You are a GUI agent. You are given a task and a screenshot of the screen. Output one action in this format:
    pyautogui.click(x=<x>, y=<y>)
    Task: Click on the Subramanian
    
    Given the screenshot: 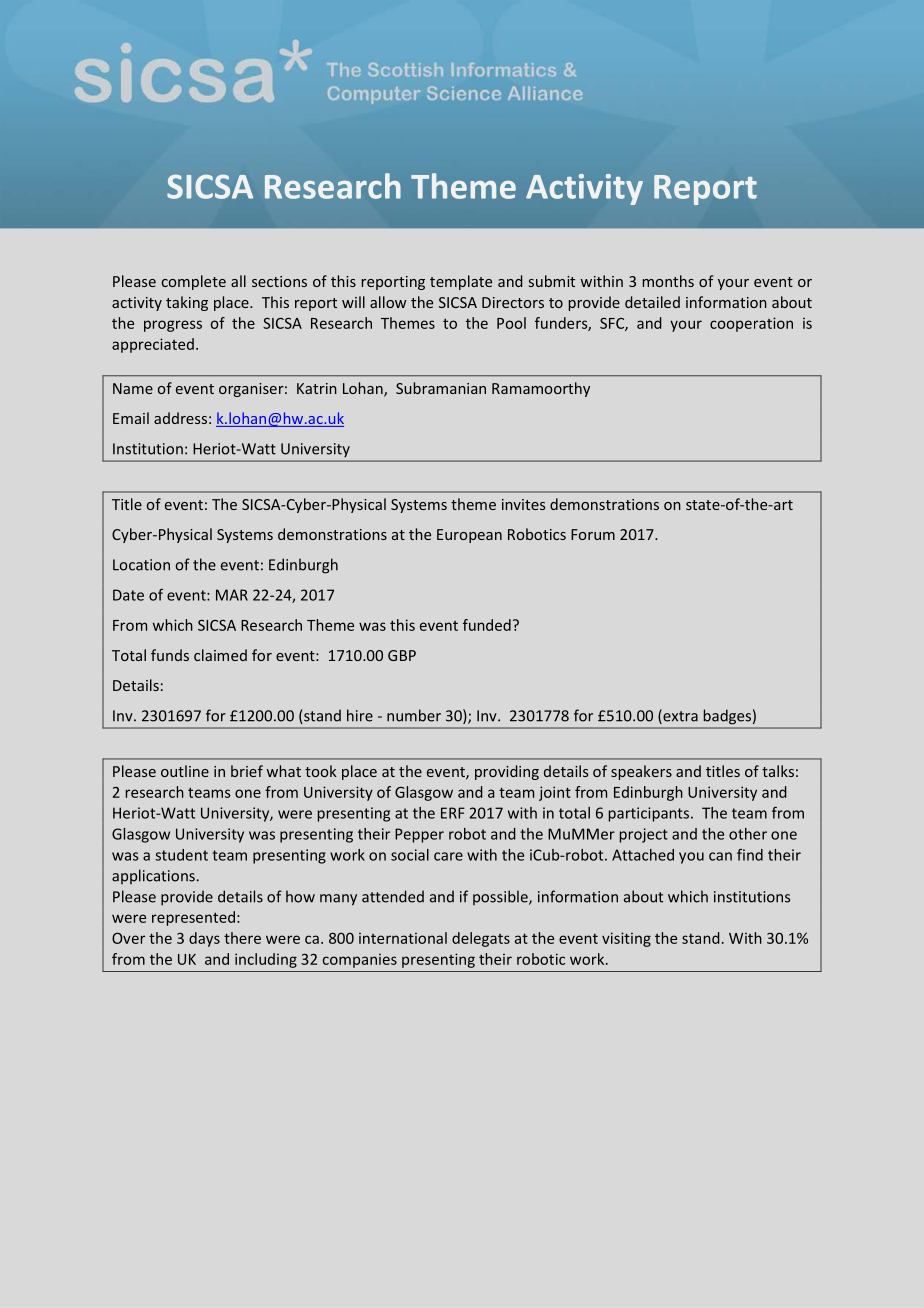 What is the action you would take?
    pyautogui.click(x=441, y=388)
